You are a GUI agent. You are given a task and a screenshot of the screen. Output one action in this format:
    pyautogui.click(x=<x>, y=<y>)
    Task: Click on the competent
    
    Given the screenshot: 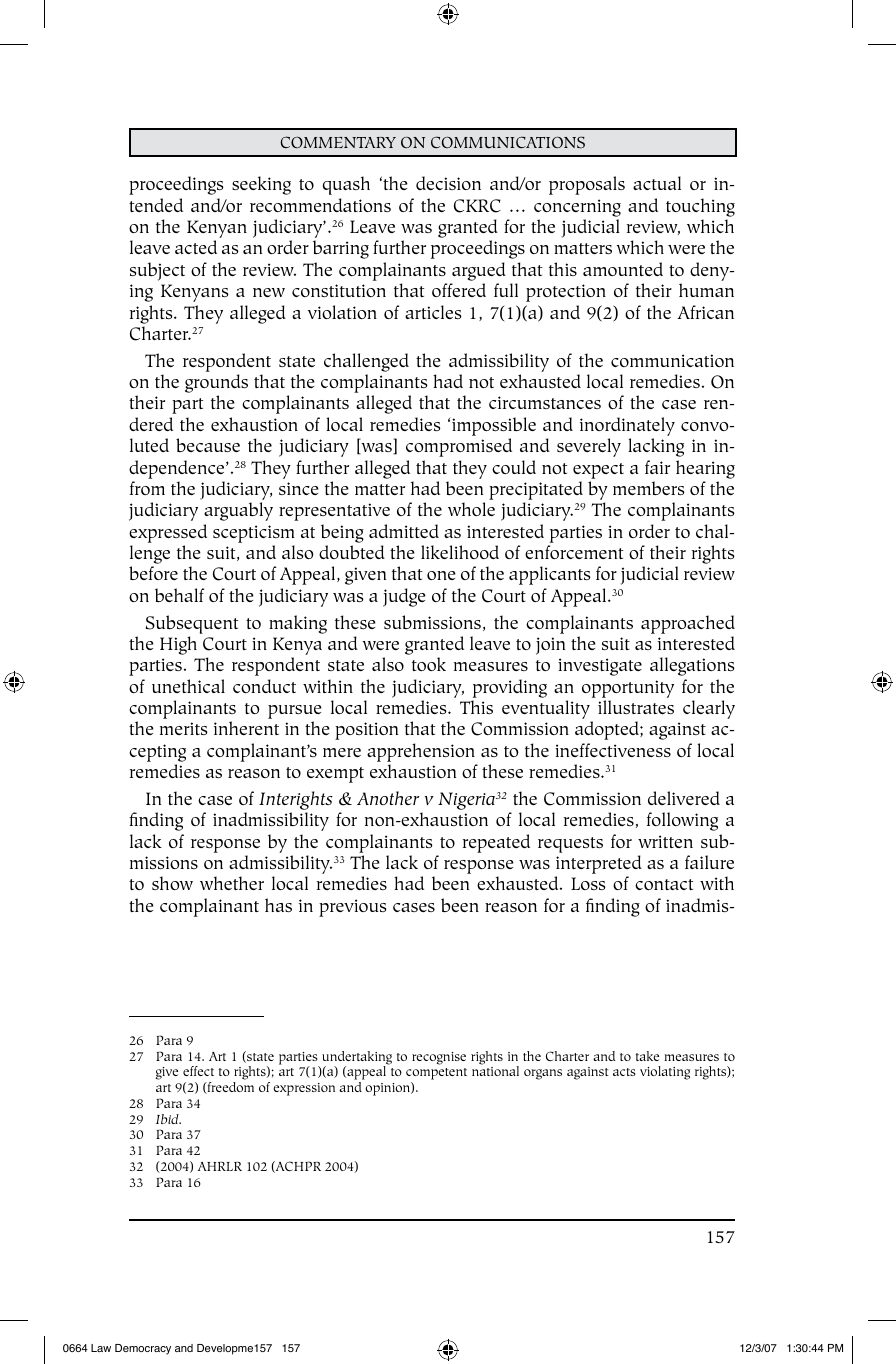 What is the action you would take?
    pyautogui.click(x=436, y=1075)
